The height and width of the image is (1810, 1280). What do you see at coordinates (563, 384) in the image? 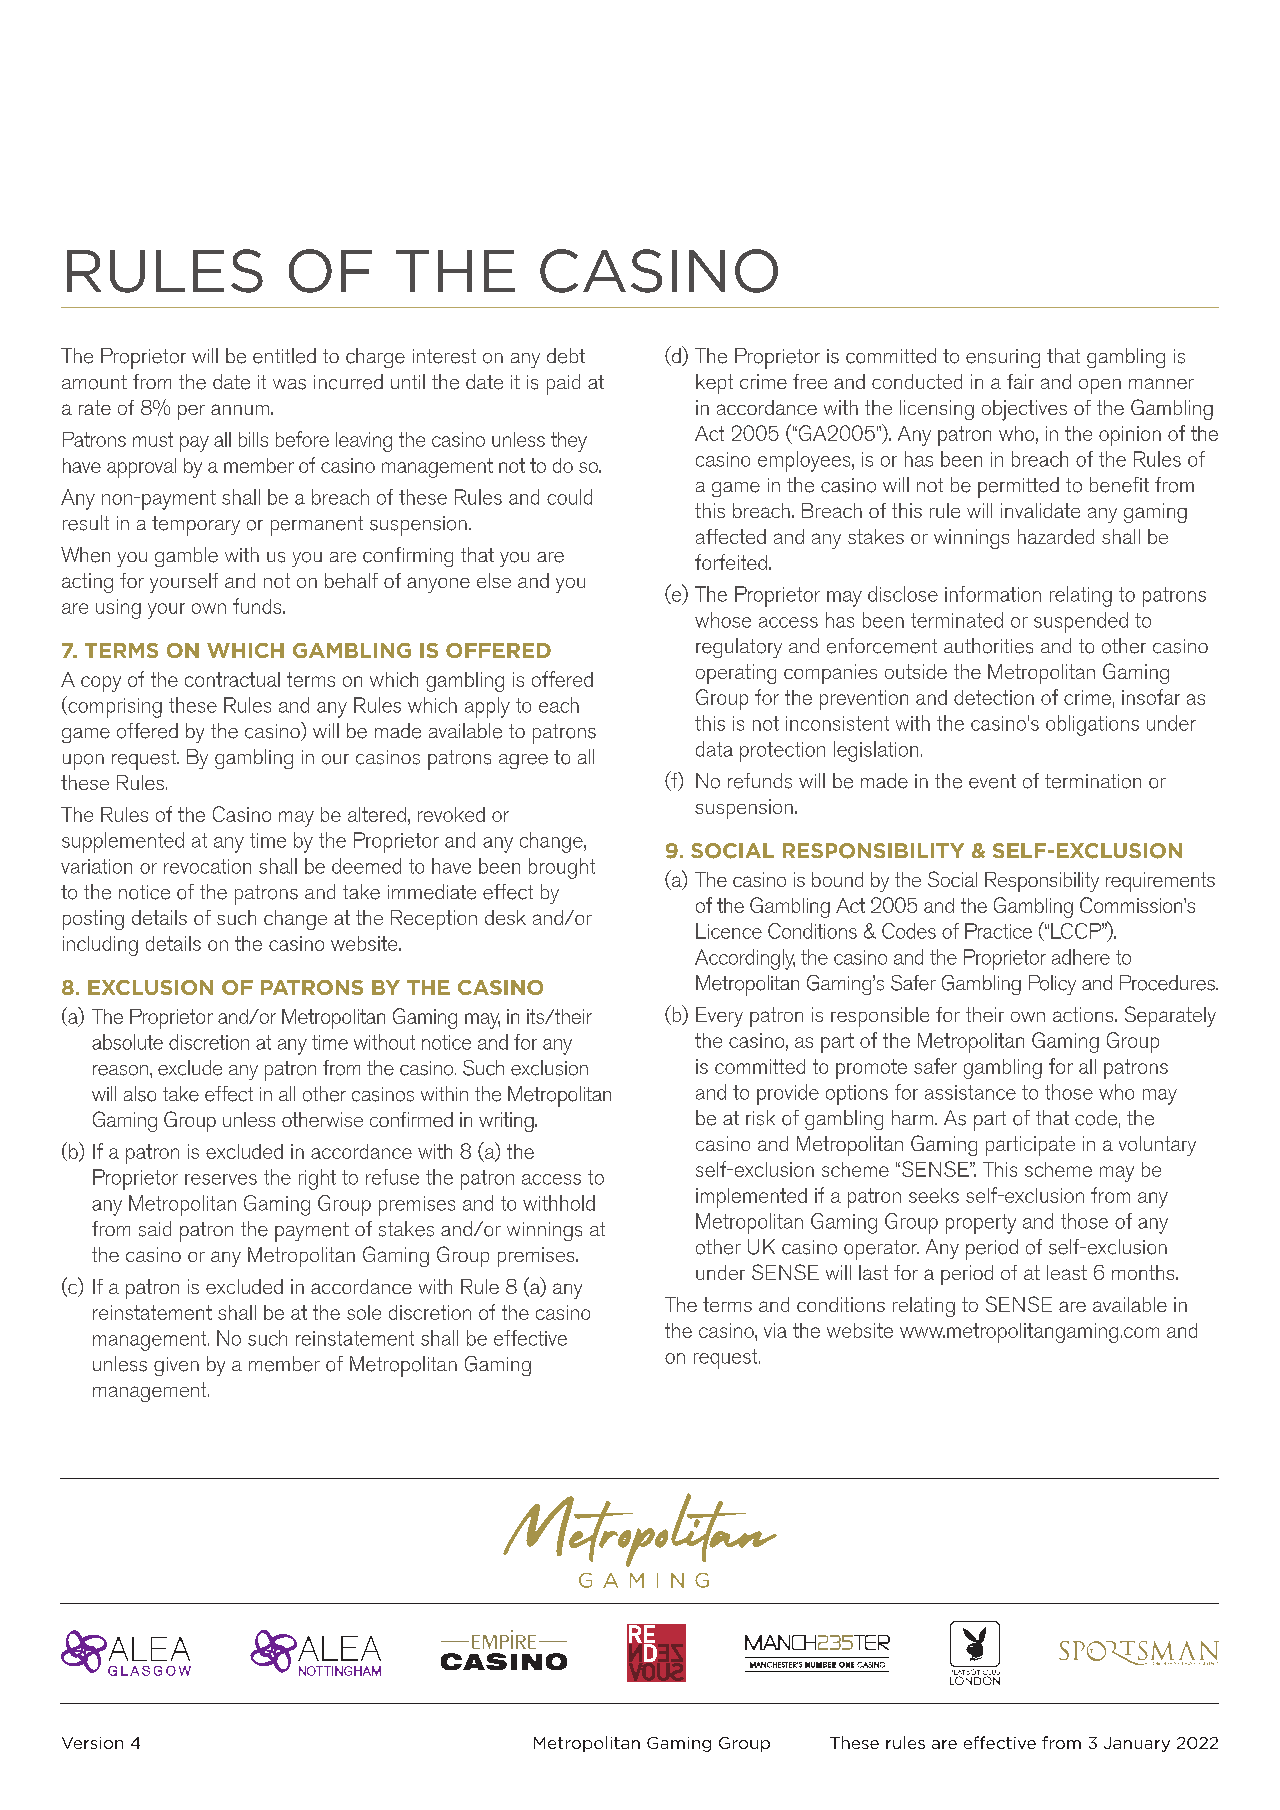
I see `paid` at bounding box center [563, 384].
